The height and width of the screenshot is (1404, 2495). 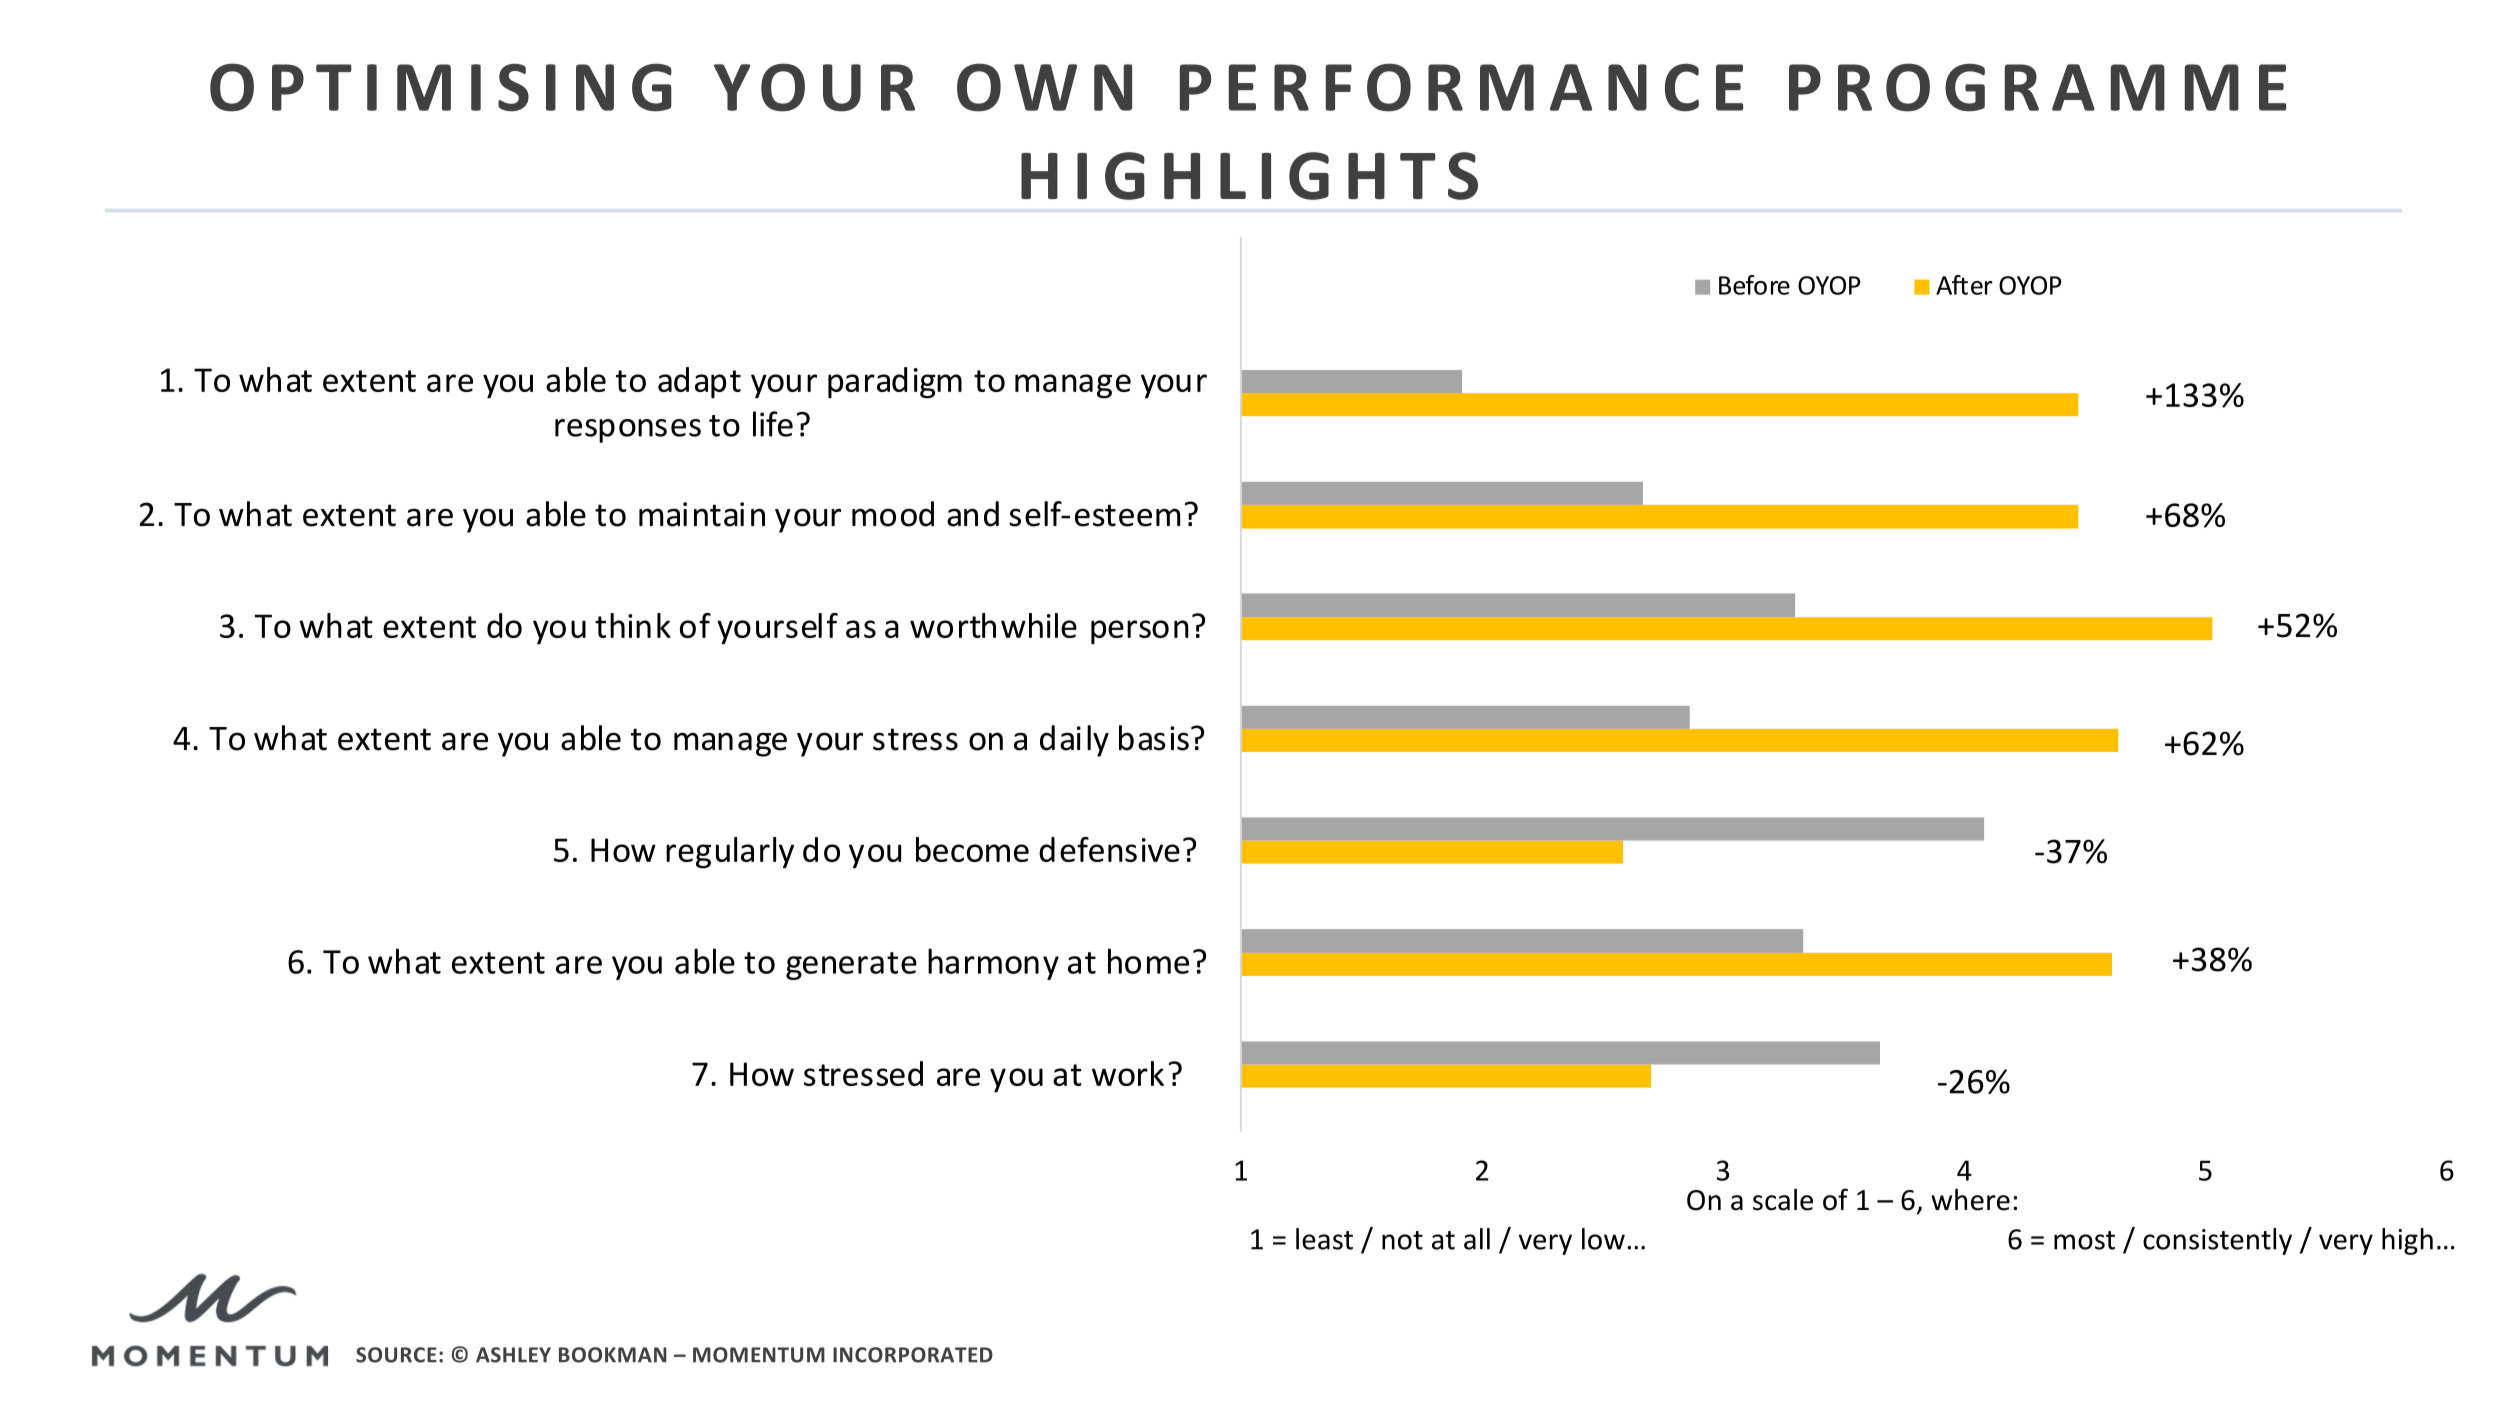 I want to click on defensive, so click(x=1109, y=849).
